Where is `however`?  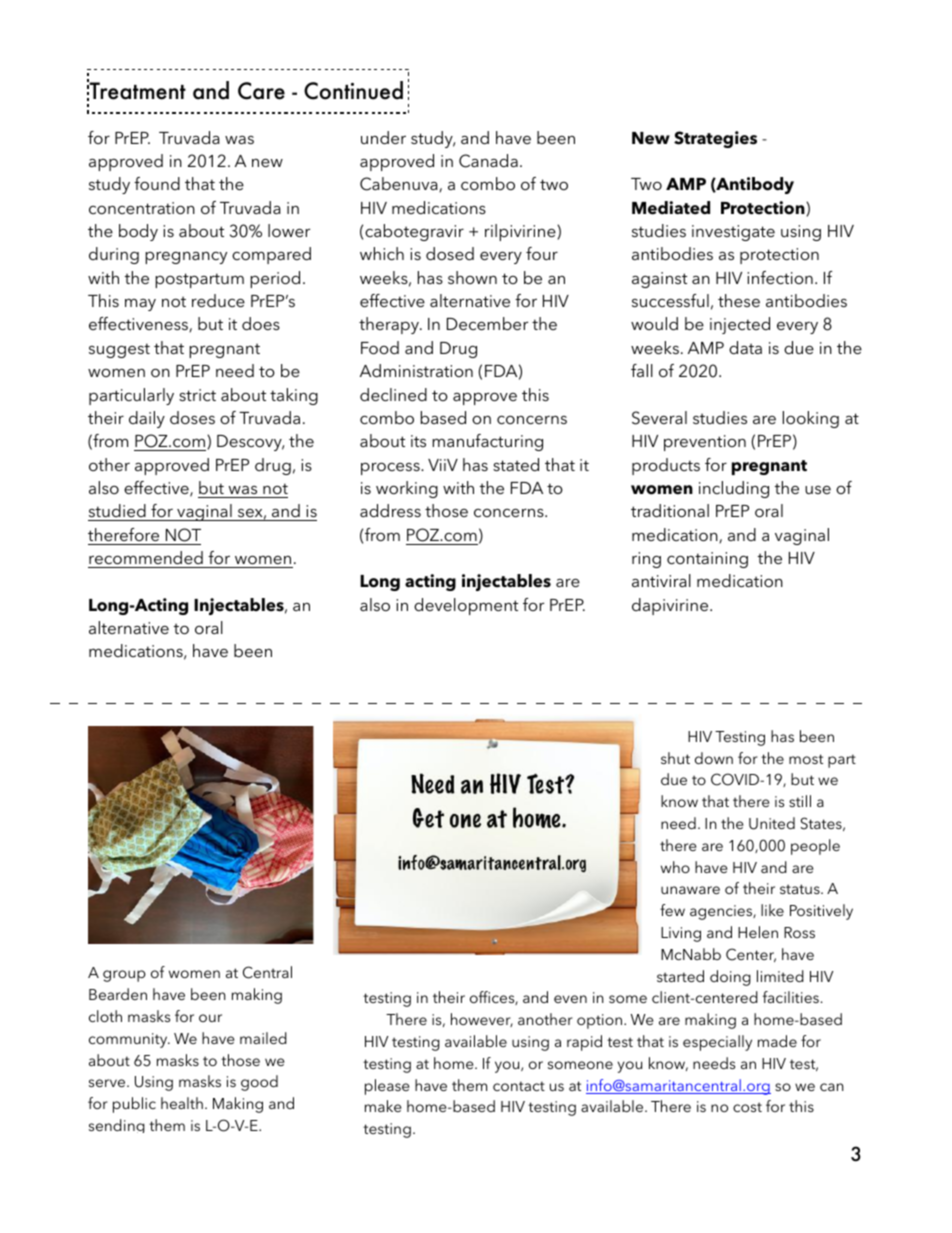
however is located at coordinates (482, 1020).
